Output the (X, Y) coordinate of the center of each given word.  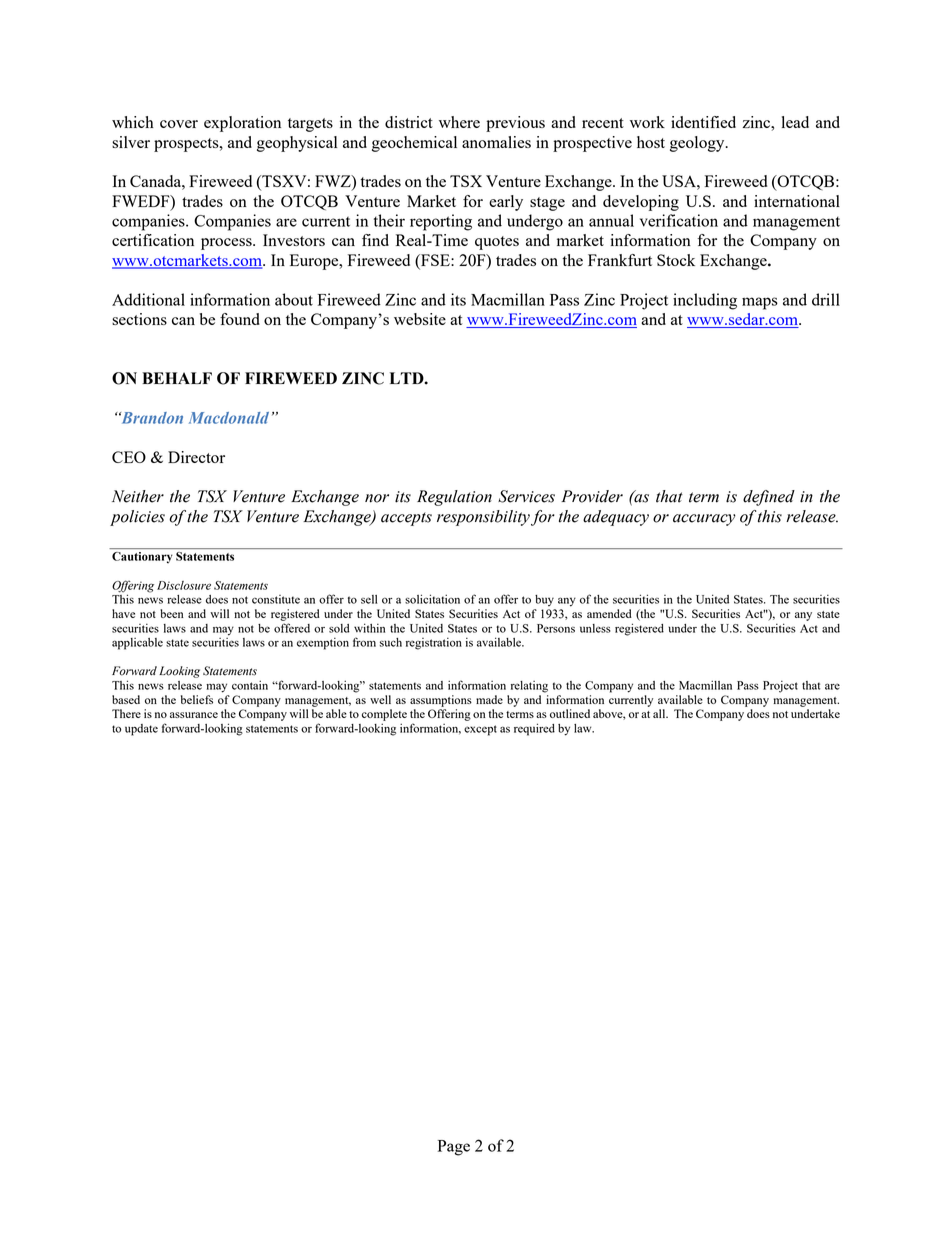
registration (434, 644)
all (660, 713)
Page (454, 1148)
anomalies (496, 142)
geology (698, 144)
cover (179, 124)
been (172, 613)
